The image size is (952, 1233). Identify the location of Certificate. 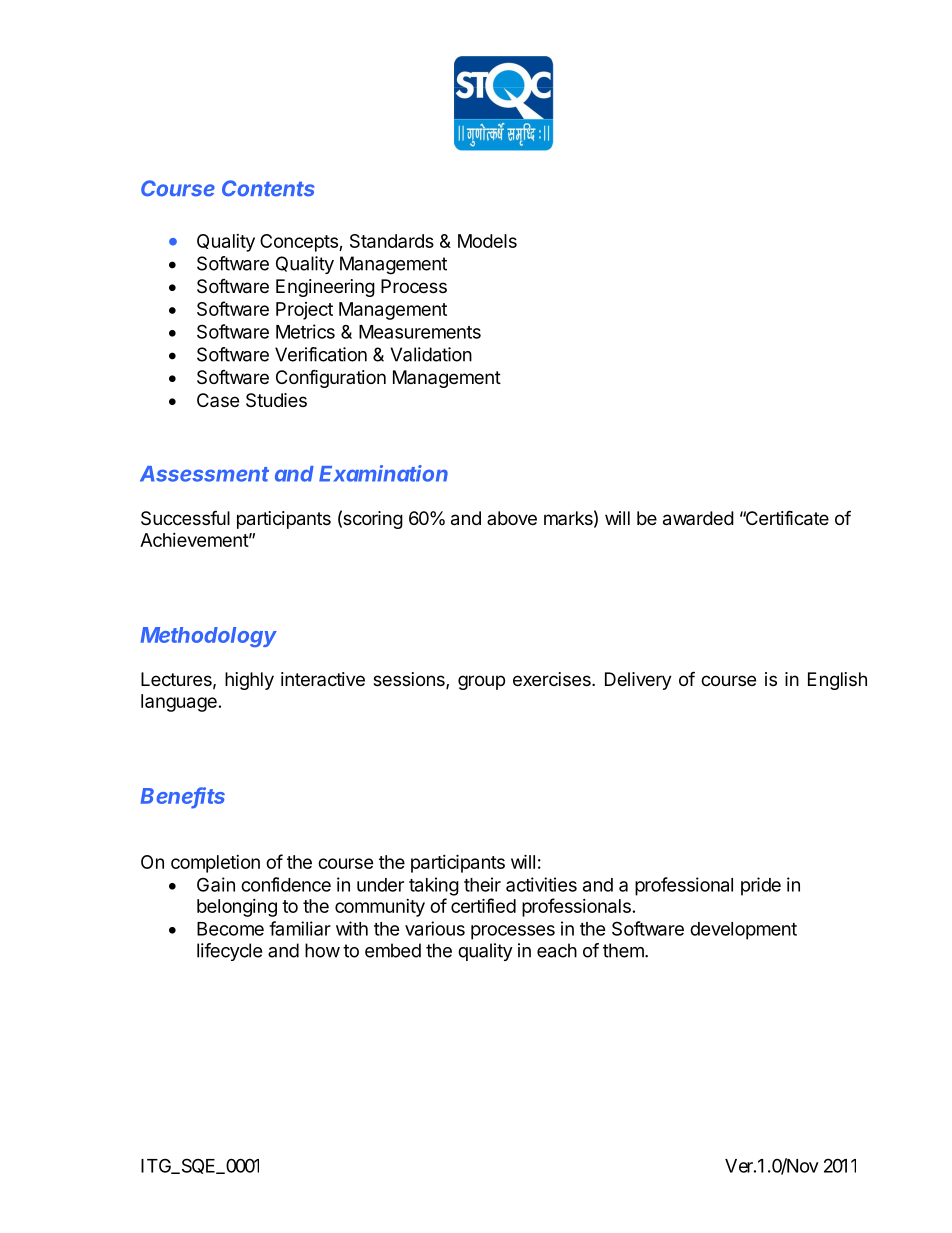
(786, 518).
